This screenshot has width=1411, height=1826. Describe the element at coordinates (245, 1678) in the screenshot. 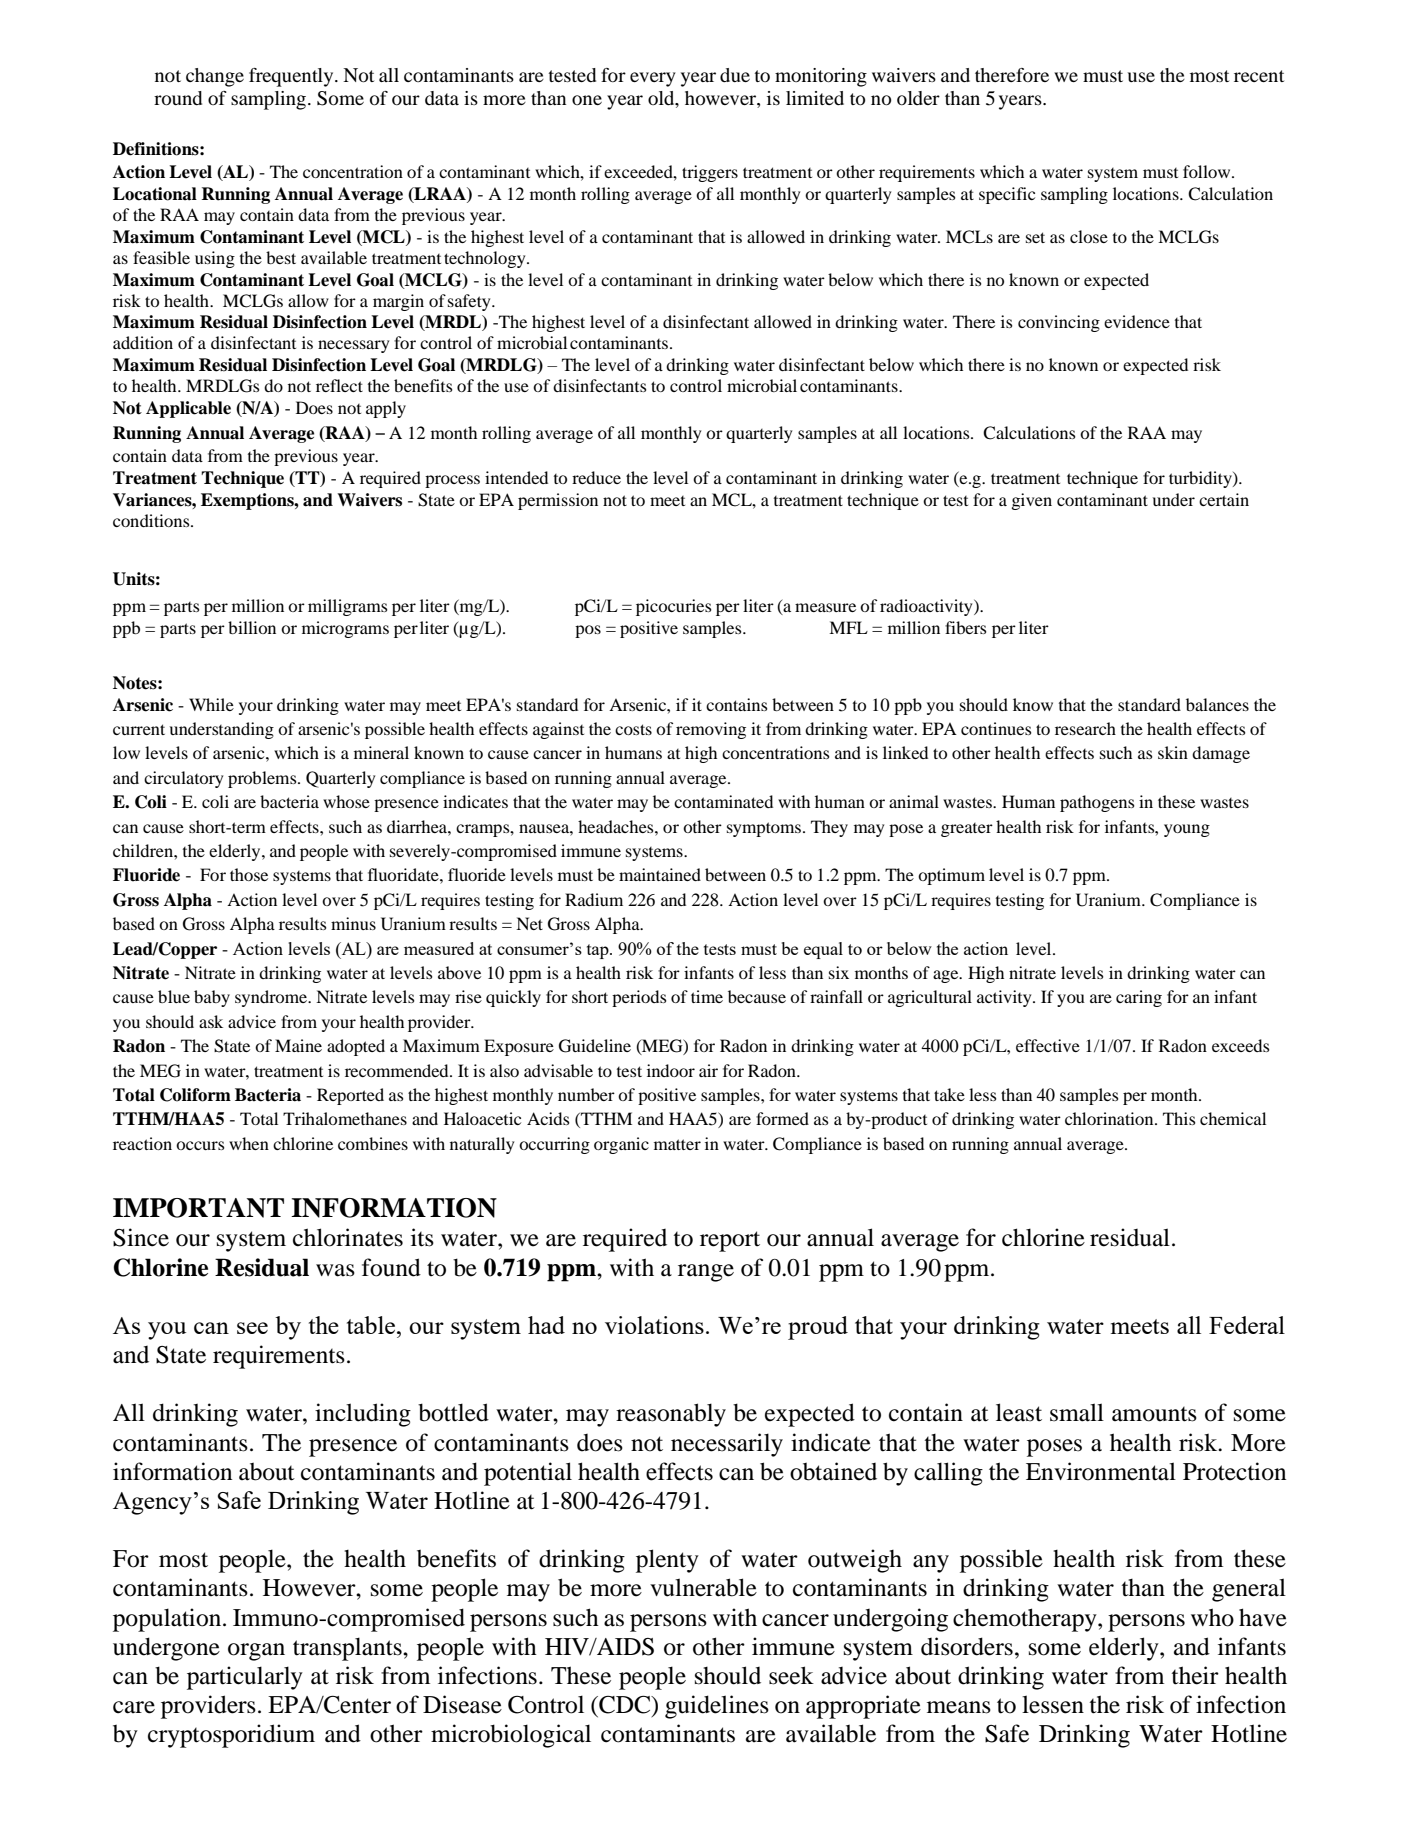

I see `particularly` at that location.
